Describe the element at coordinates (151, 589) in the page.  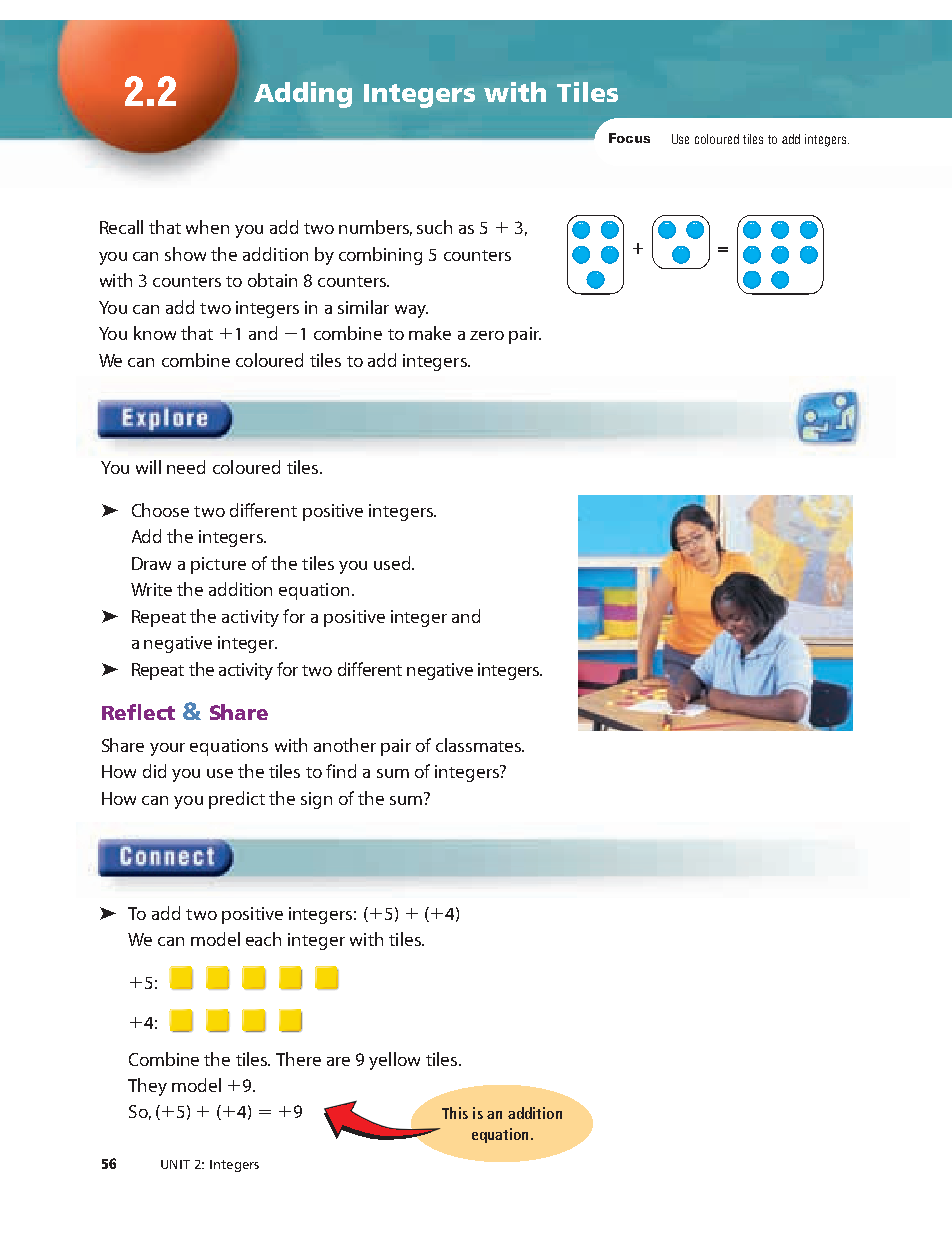
I see `Write` at that location.
